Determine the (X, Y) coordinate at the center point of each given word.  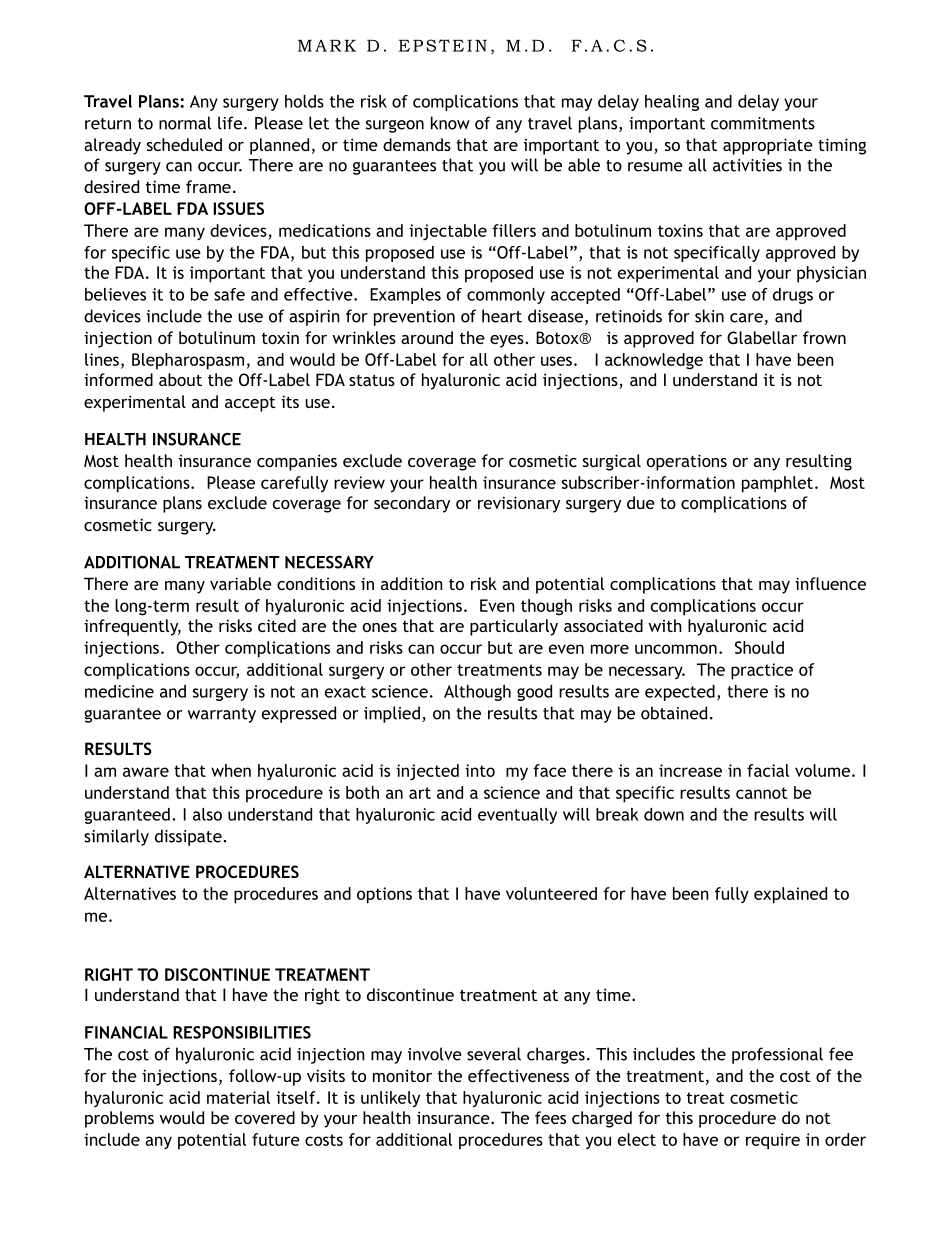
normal (185, 123)
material (238, 1097)
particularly (514, 627)
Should (759, 647)
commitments (763, 123)
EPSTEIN (443, 45)
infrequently (132, 627)
